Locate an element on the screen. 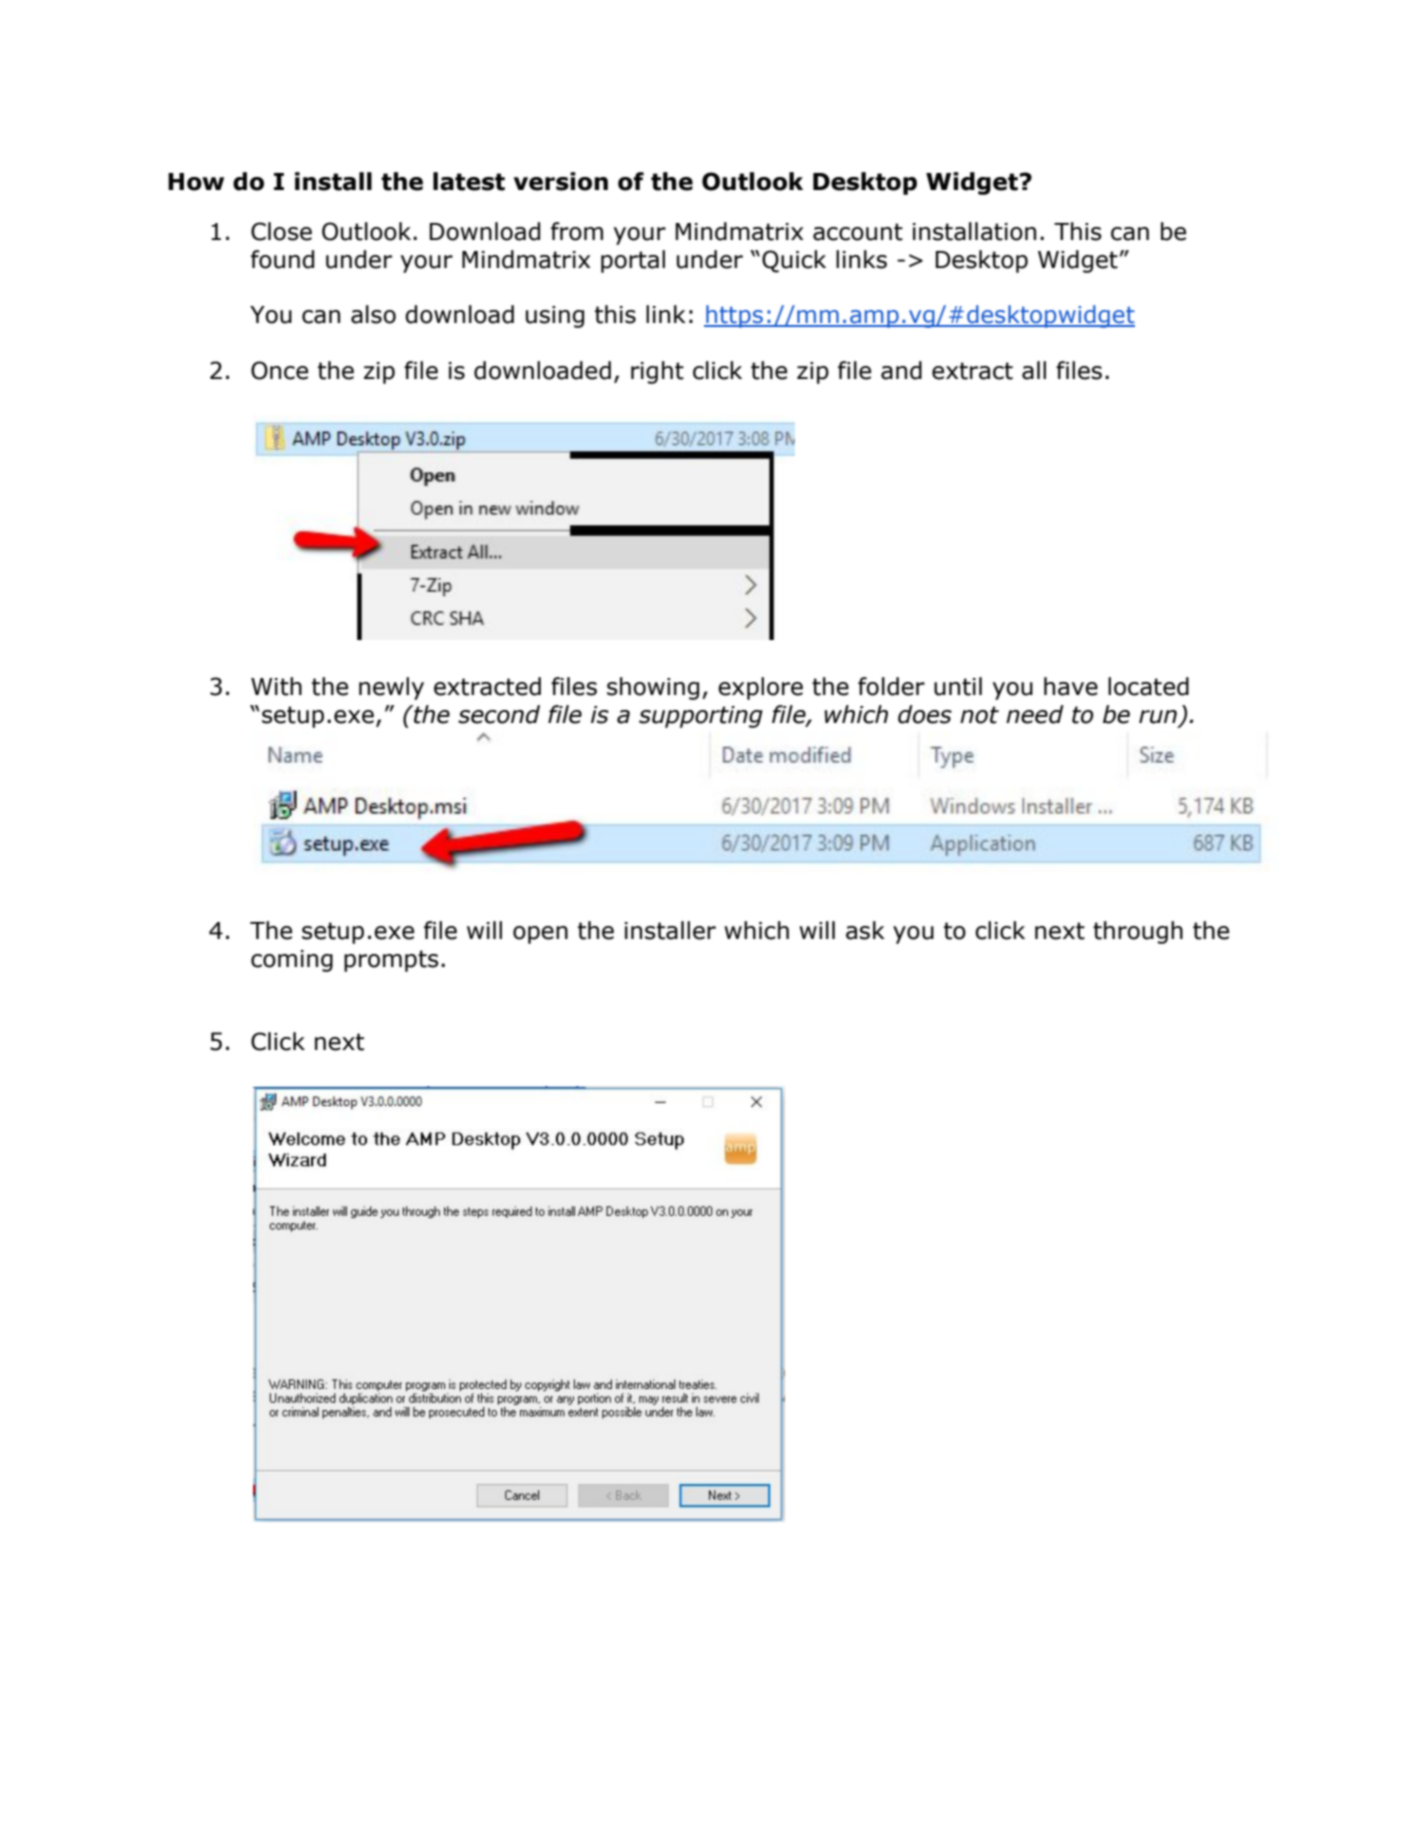 This screenshot has height=1836, width=1419. and is located at coordinates (901, 370).
